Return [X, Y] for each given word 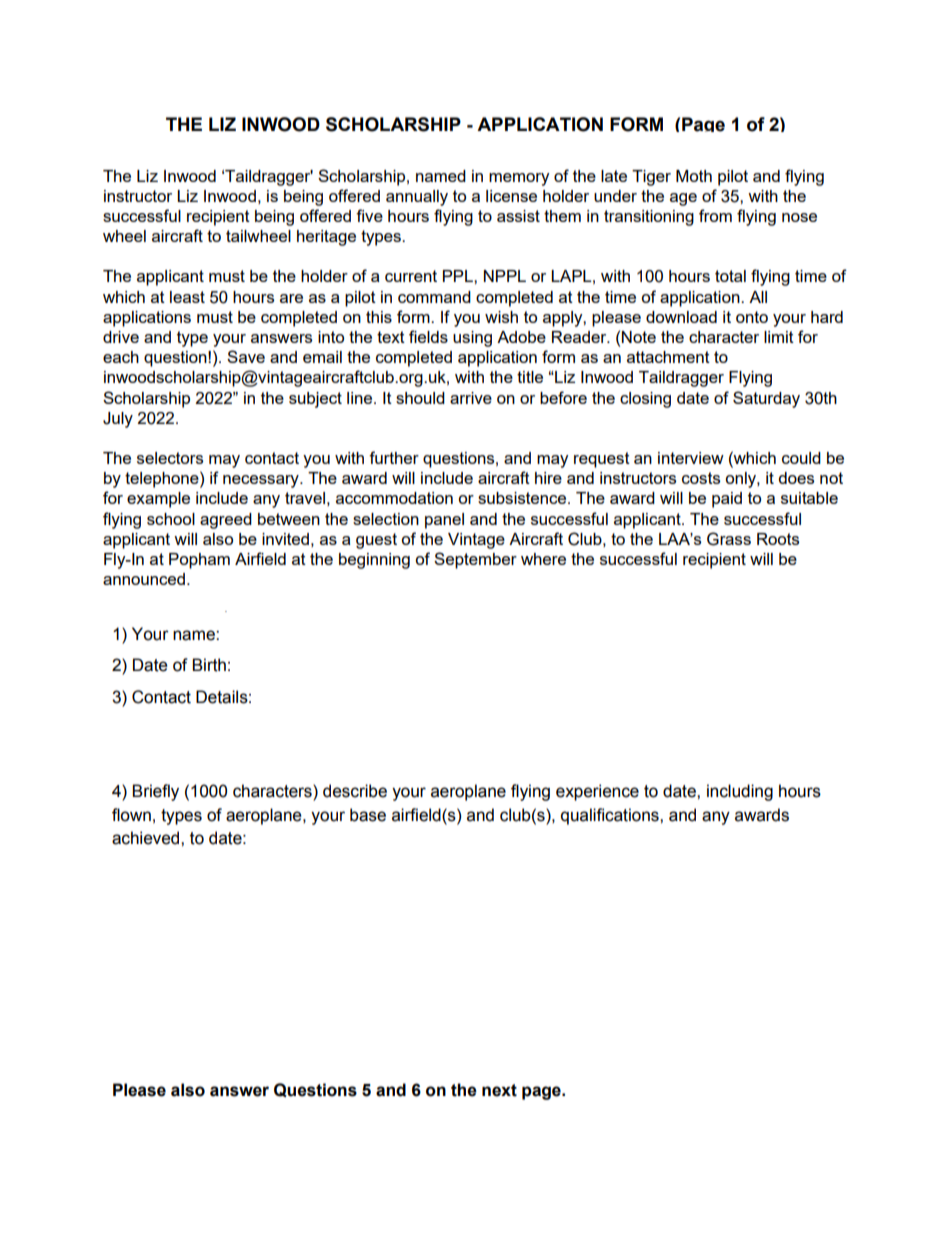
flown [131, 815]
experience [597, 792]
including [740, 792]
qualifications [611, 816]
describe [355, 791]
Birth [209, 665]
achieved [147, 838]
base [368, 815]
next [499, 1090]
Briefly [155, 792]
